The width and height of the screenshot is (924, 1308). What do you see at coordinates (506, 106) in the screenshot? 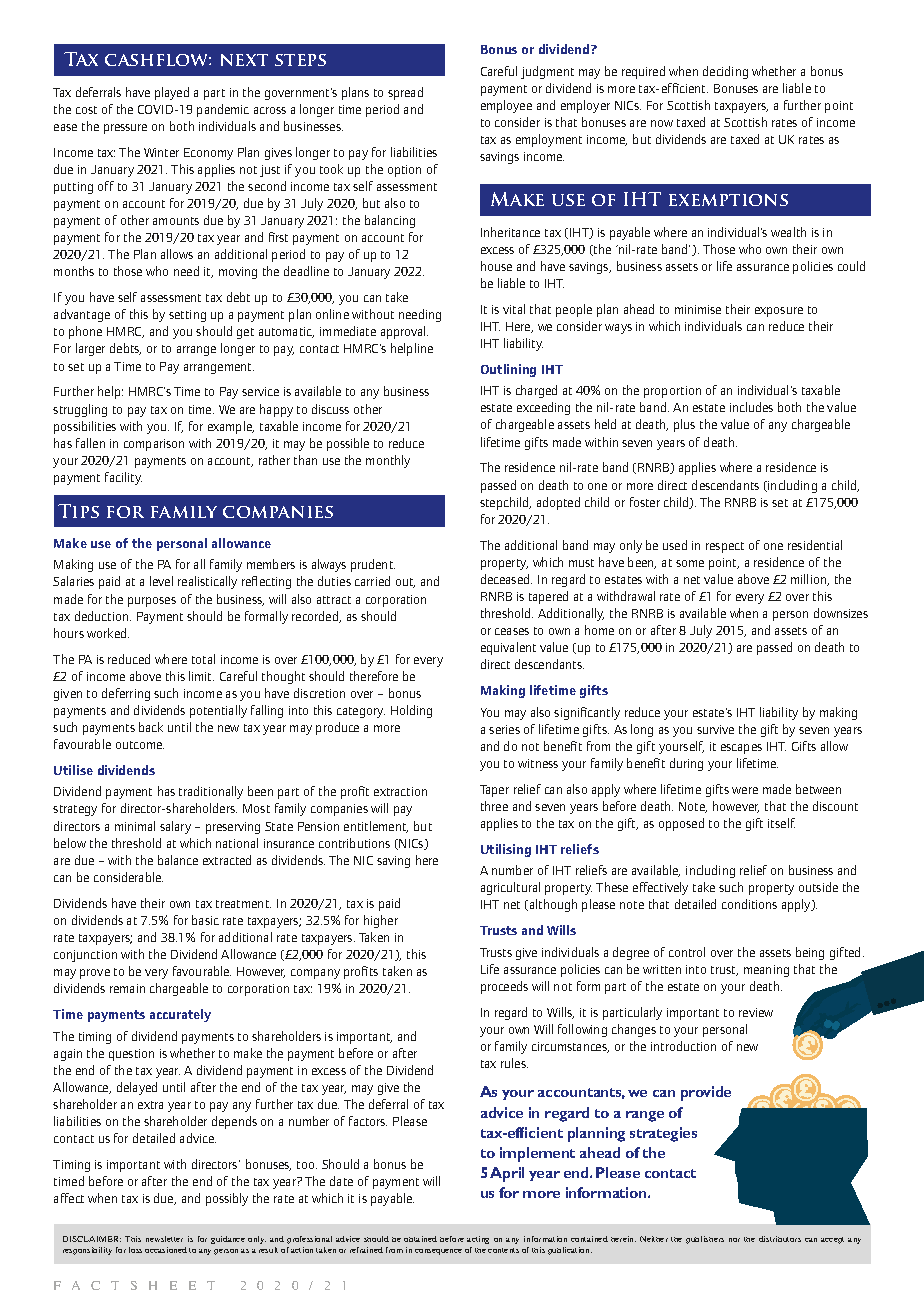
I see `employee` at bounding box center [506, 106].
